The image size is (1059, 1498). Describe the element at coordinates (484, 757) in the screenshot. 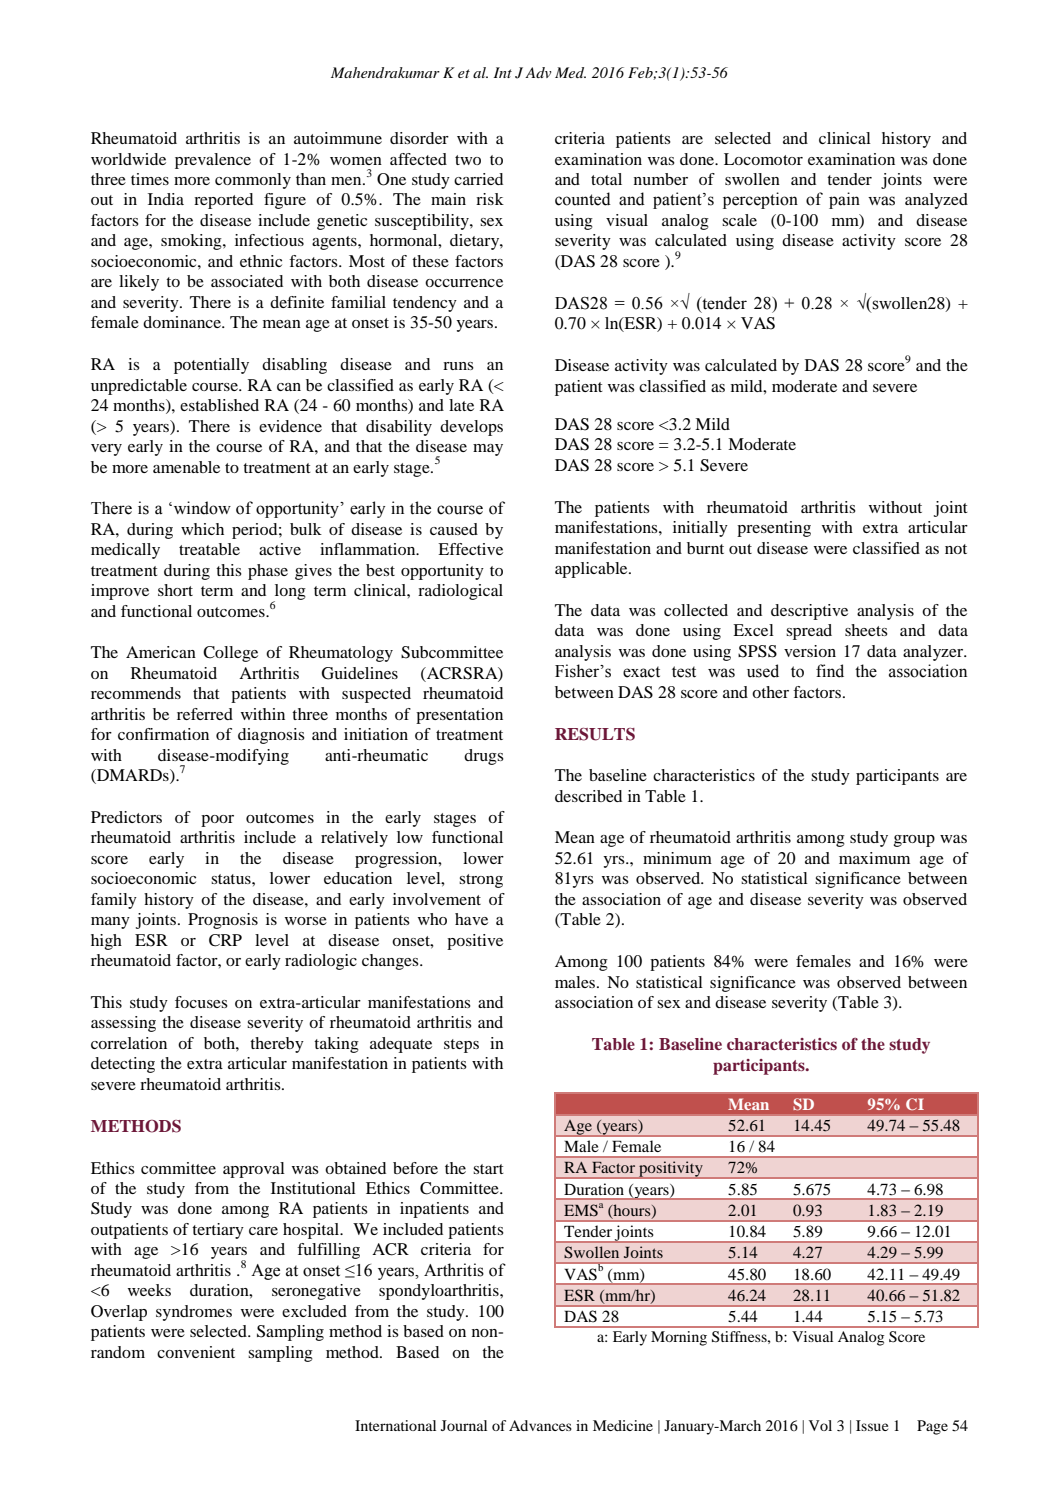

I see `drugs` at that location.
